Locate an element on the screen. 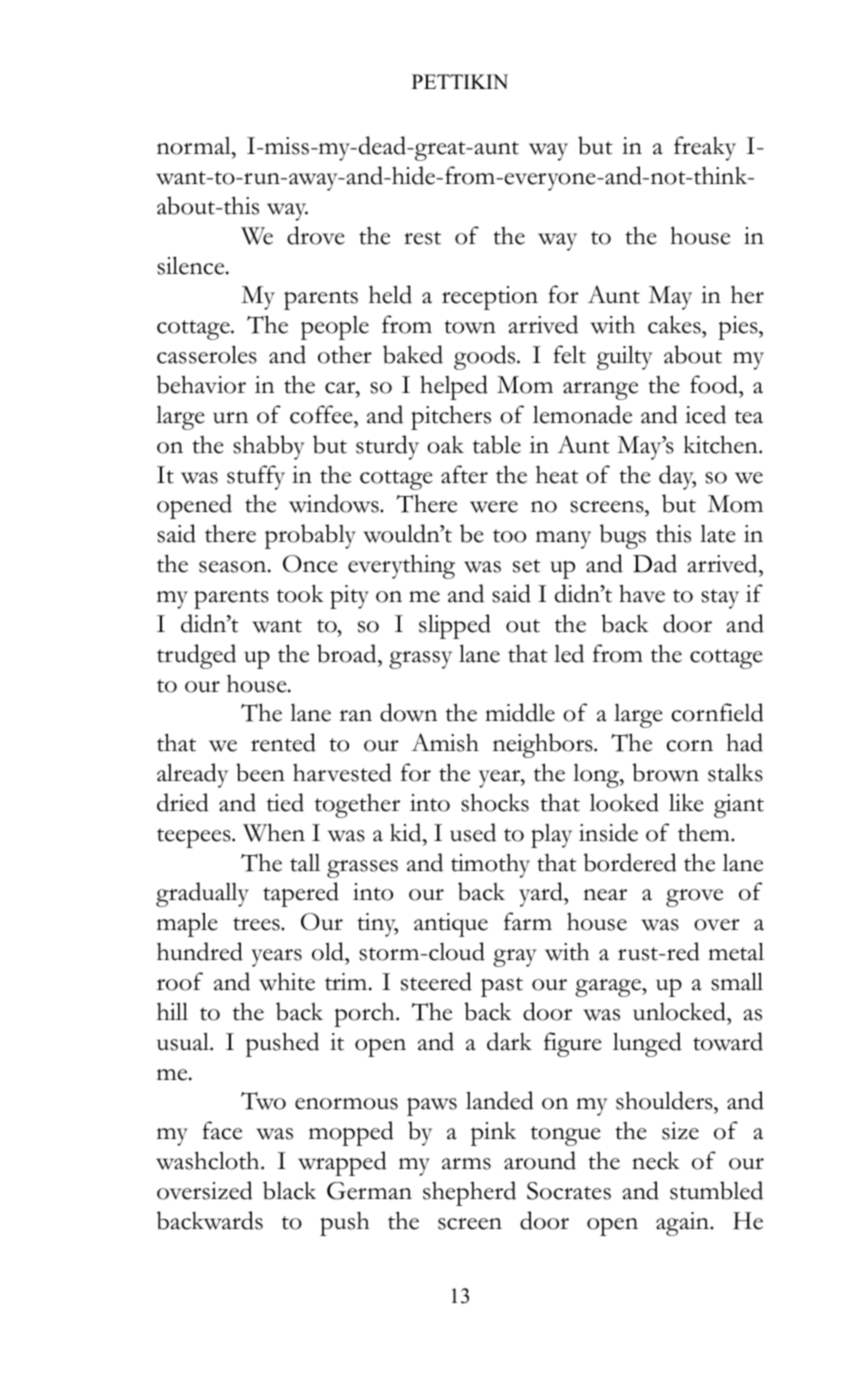  rest is located at coordinates (422, 238).
